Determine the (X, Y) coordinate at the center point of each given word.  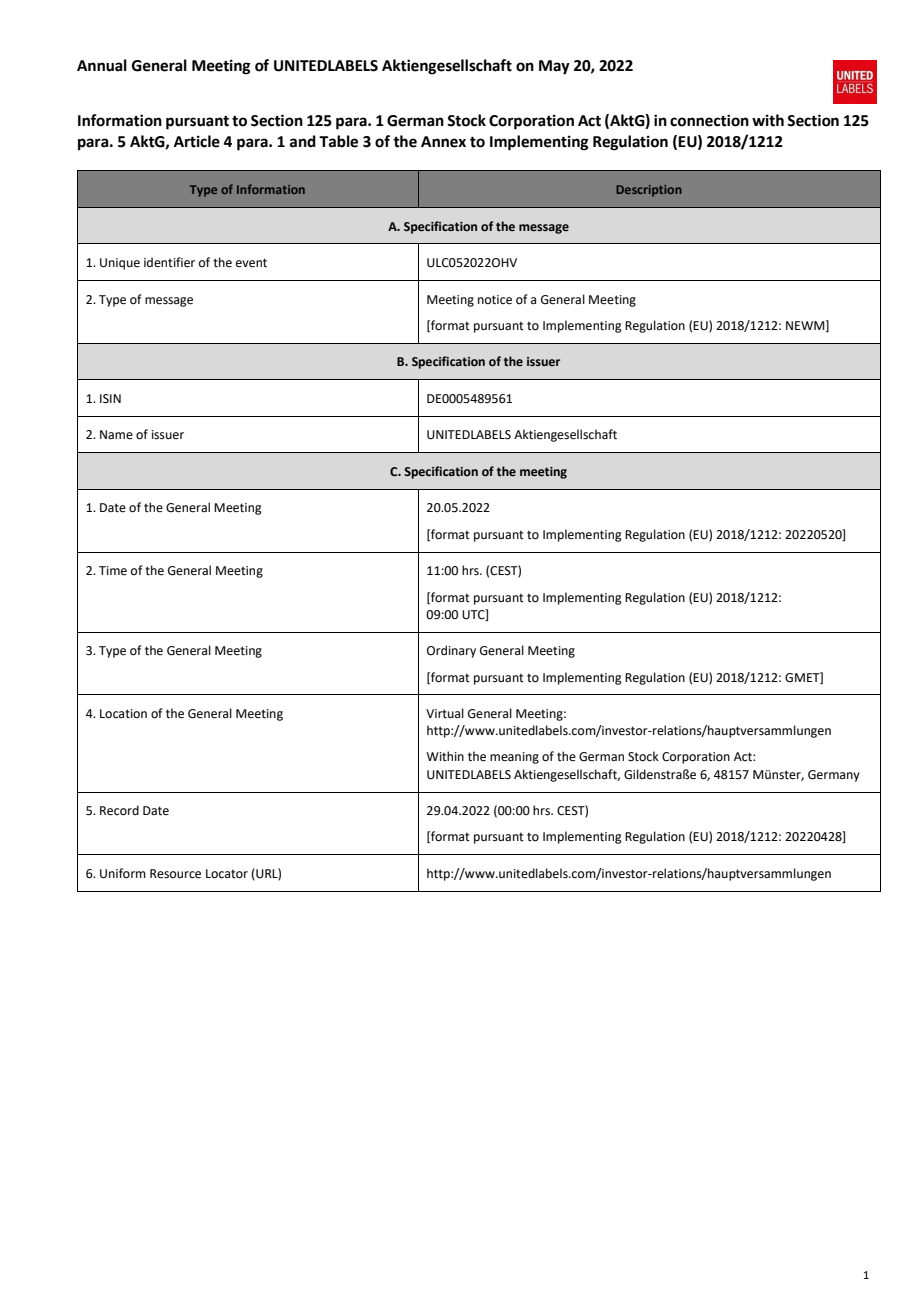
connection (709, 120)
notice (495, 300)
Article (197, 141)
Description (649, 191)
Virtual (445, 713)
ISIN (110, 399)
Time (113, 571)
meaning (514, 758)
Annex (443, 142)
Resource (175, 874)
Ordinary (451, 651)
